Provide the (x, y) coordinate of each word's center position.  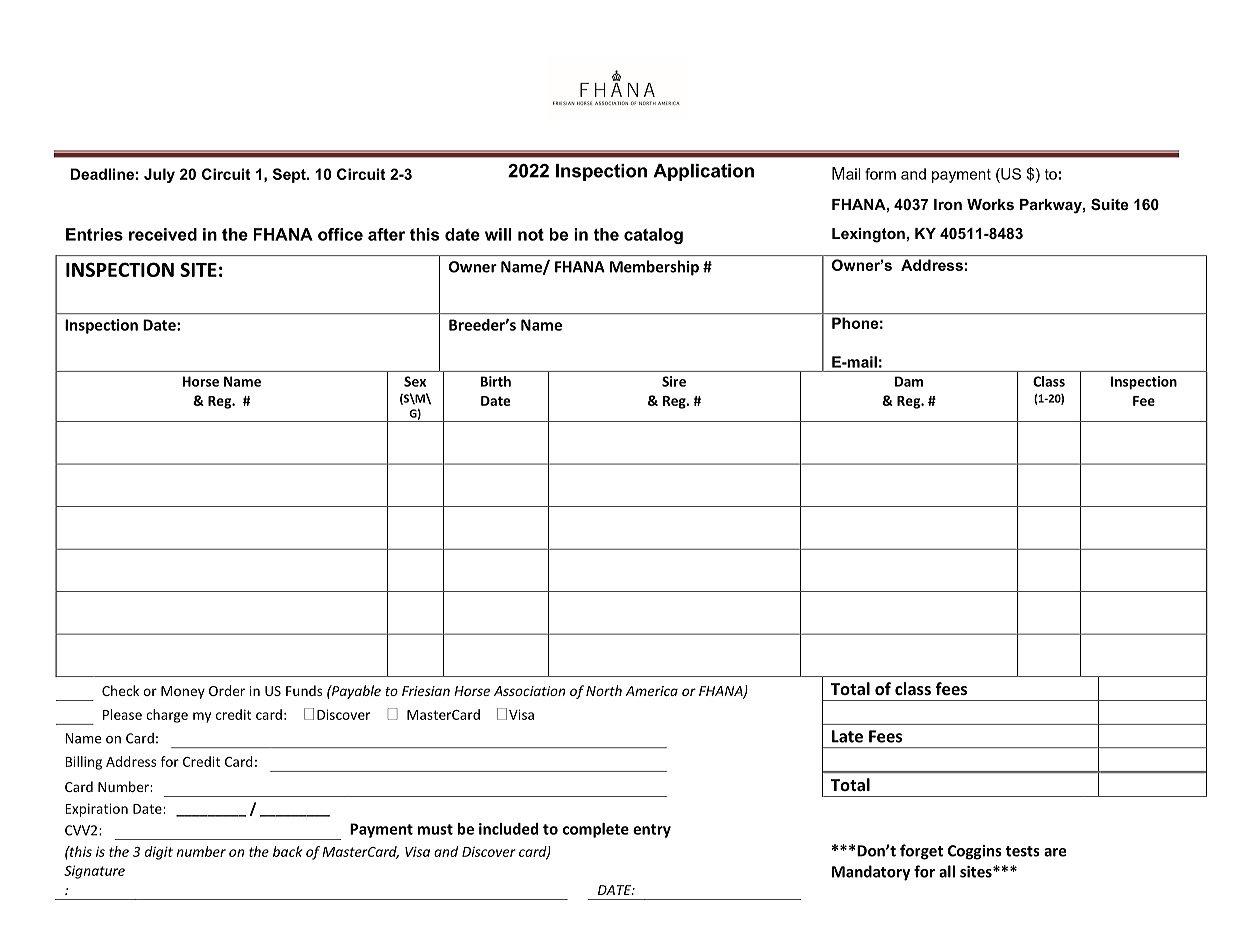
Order (227, 690)
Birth (496, 381)
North (604, 690)
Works (990, 204)
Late (847, 736)
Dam (909, 381)
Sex (415, 381)
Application (703, 172)
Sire (674, 381)
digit (159, 853)
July (159, 175)
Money (183, 692)
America (651, 691)
